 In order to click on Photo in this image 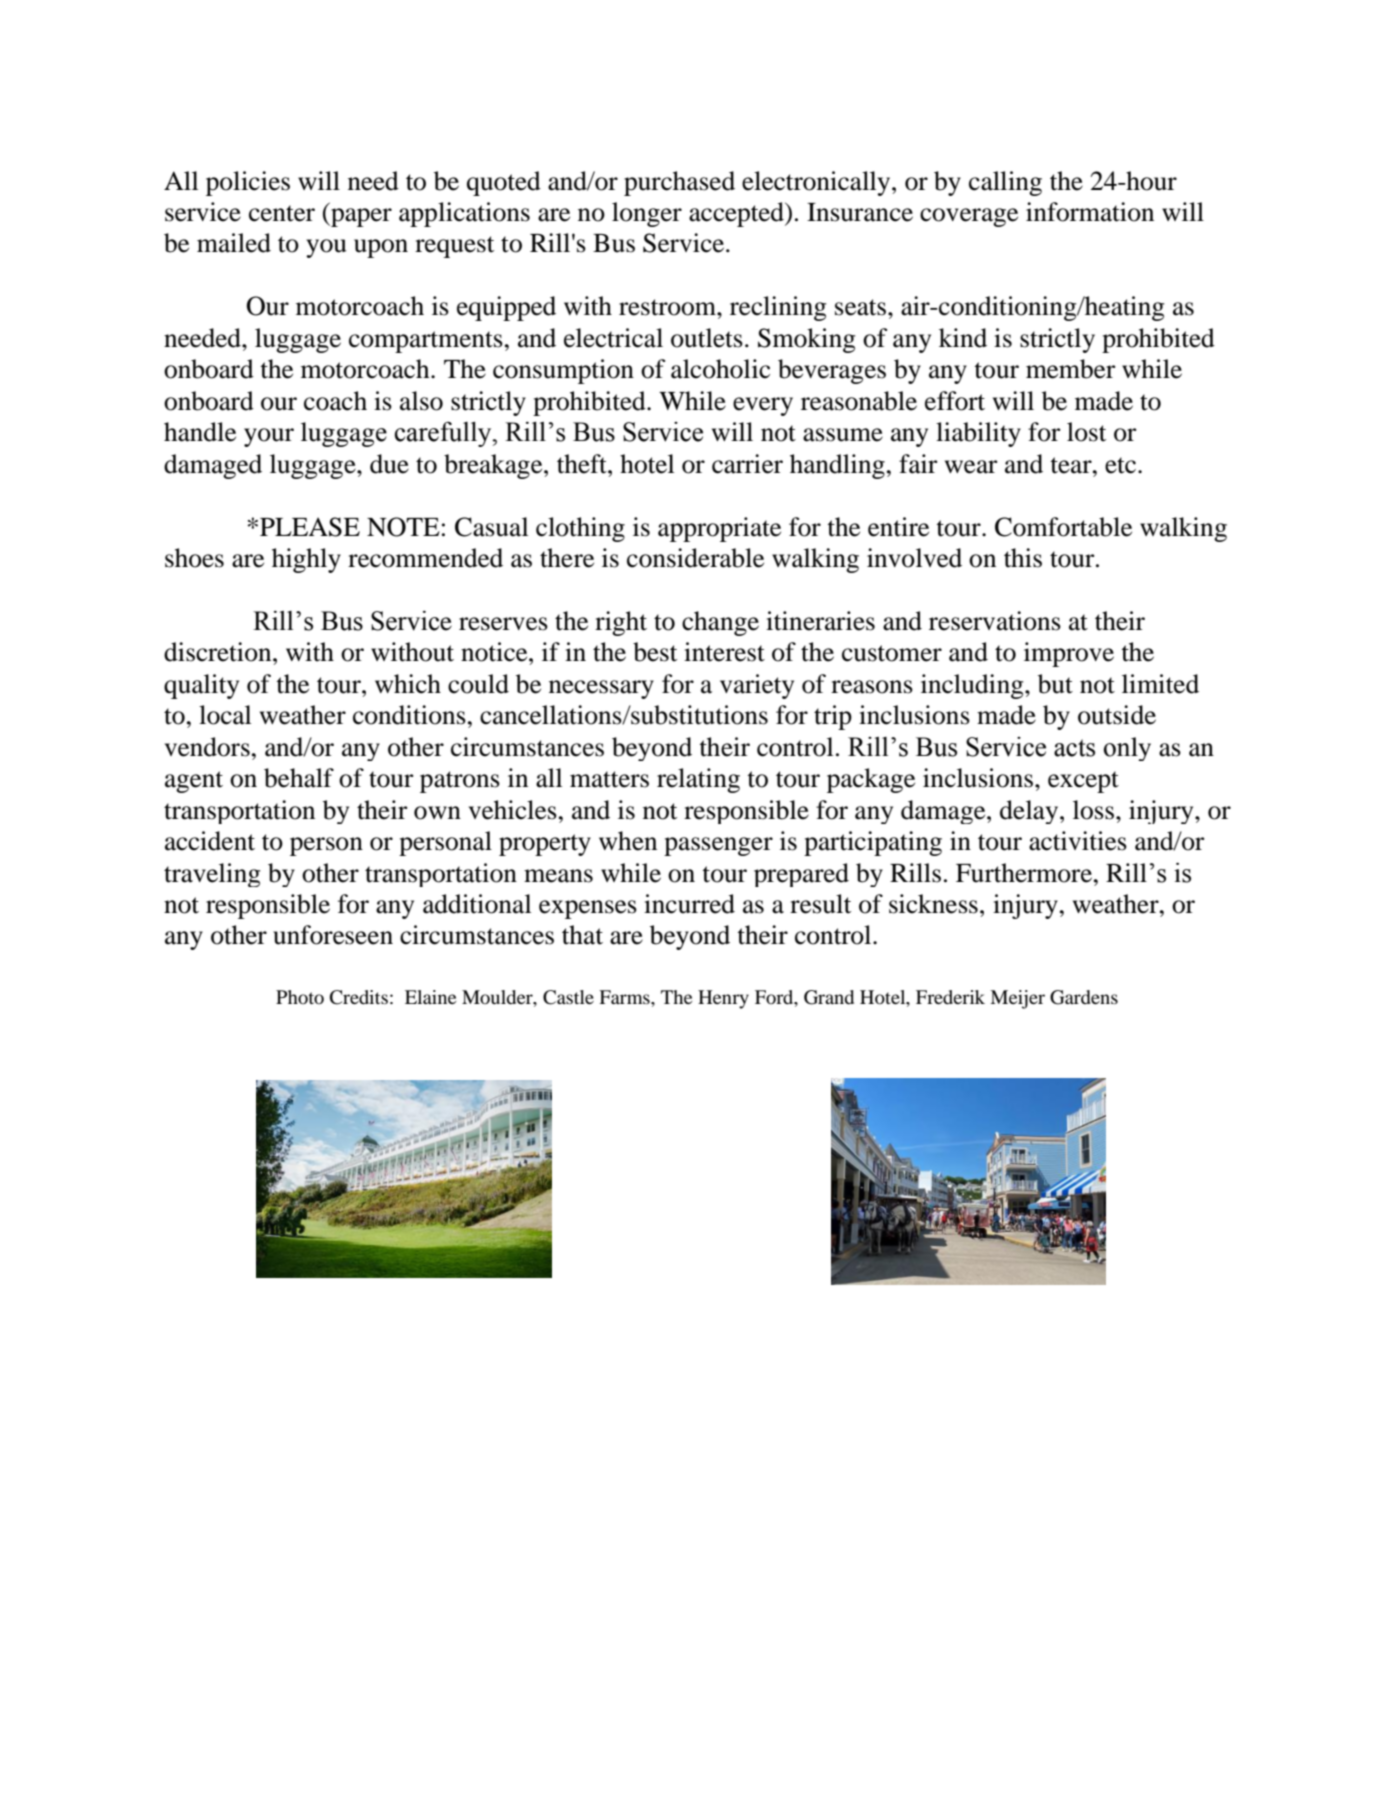, I will do `click(300, 997)`.
